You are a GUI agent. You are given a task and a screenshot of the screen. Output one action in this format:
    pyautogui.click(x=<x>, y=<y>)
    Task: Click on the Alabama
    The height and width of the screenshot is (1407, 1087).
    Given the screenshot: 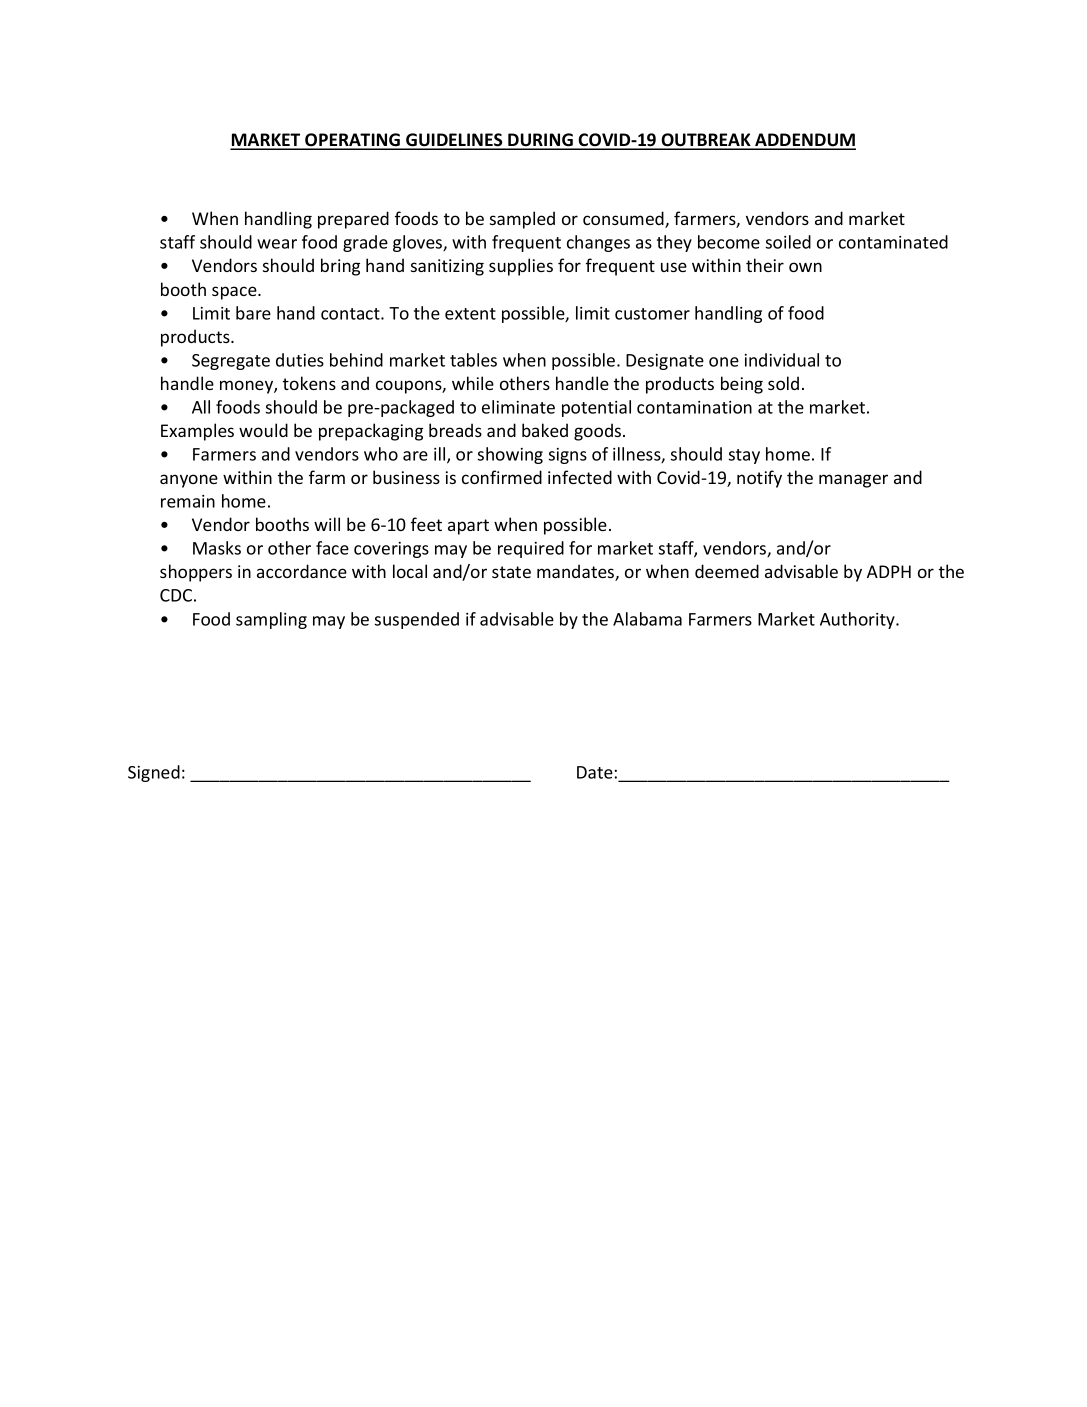 What is the action you would take?
    pyautogui.click(x=647, y=619)
